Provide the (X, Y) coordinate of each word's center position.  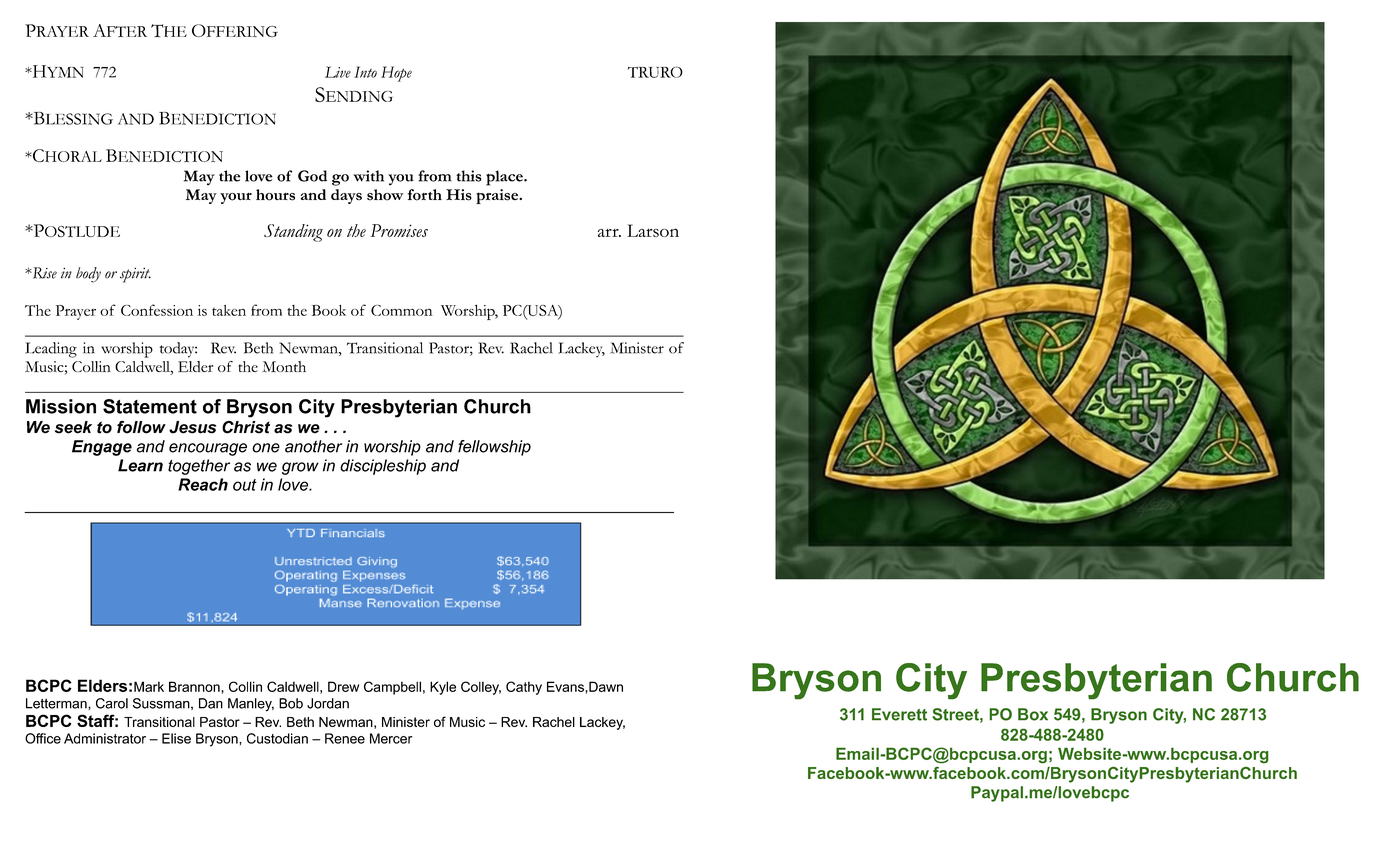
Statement (150, 406)
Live (338, 72)
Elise (176, 738)
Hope (396, 74)
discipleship (383, 467)
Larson (653, 230)
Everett (899, 714)
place (505, 178)
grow (300, 468)
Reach (203, 484)
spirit (135, 275)
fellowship (494, 448)
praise (498, 196)
